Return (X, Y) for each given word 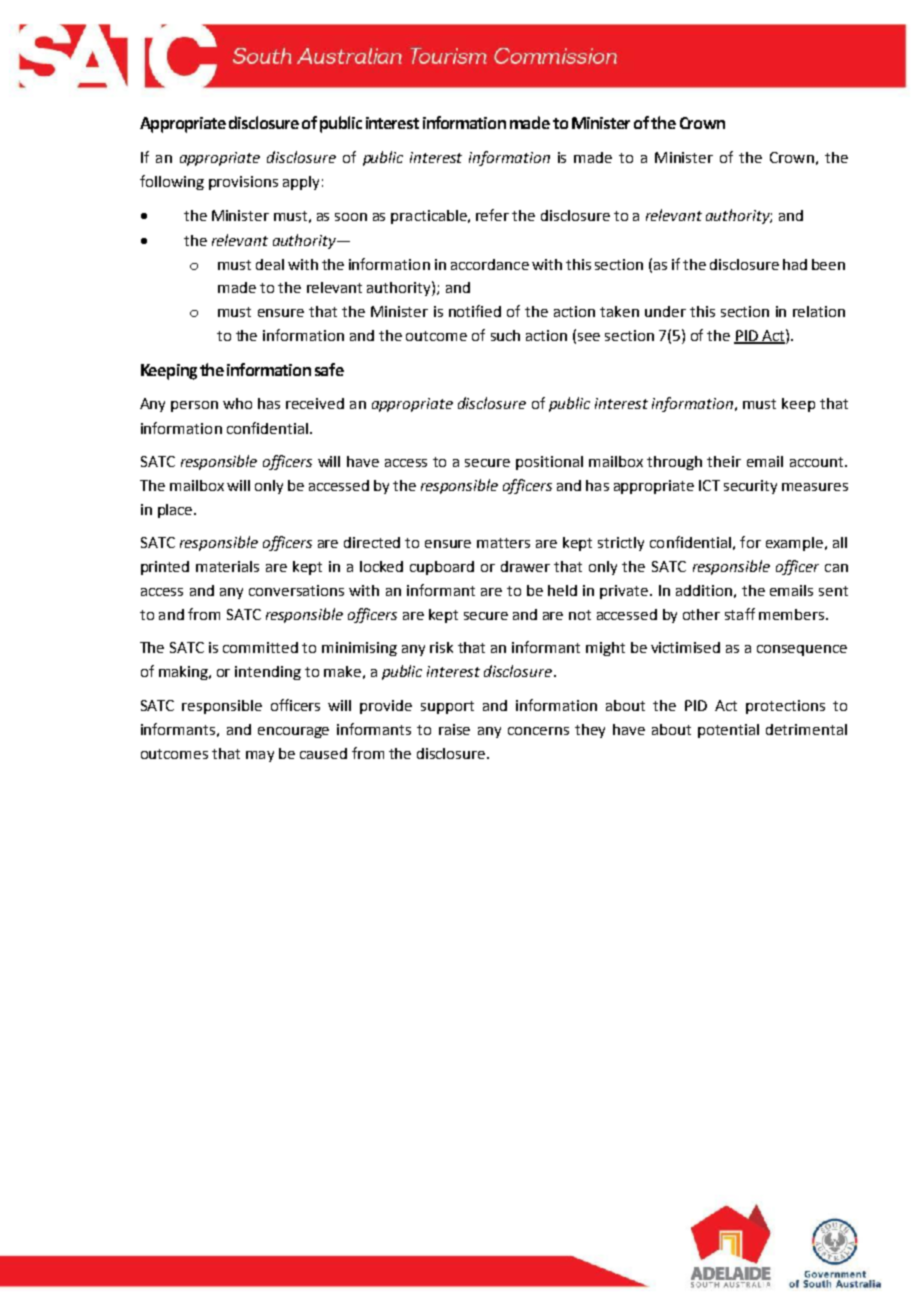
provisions (243, 183)
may (260, 756)
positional (549, 463)
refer (492, 215)
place (176, 511)
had (795, 264)
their (724, 461)
